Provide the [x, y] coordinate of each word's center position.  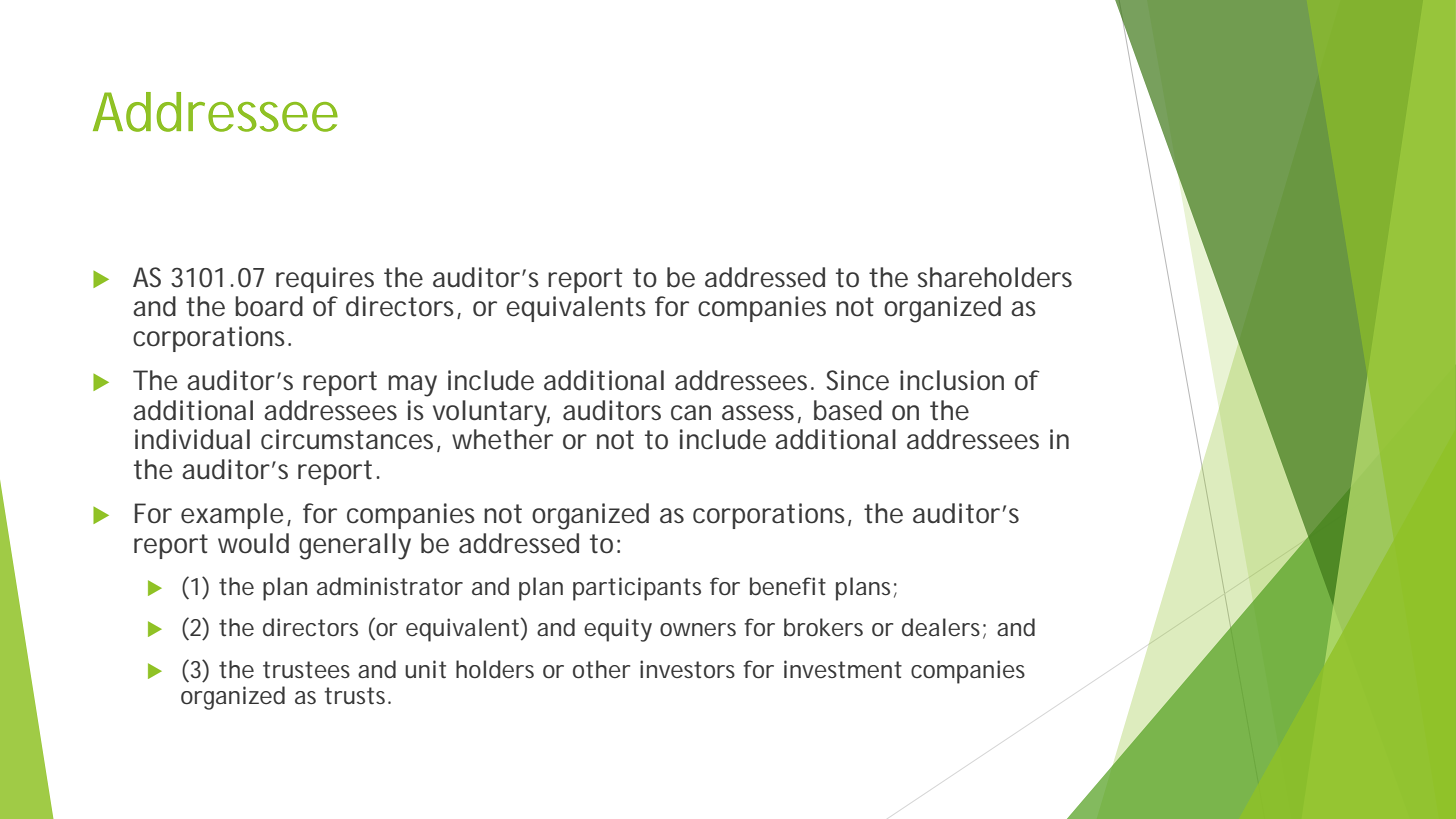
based [848, 410]
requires [325, 280]
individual [192, 439]
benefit [788, 586]
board [269, 306]
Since [858, 380]
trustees [306, 669]
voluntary [491, 413]
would [253, 543]
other [601, 669]
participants [637, 589]
